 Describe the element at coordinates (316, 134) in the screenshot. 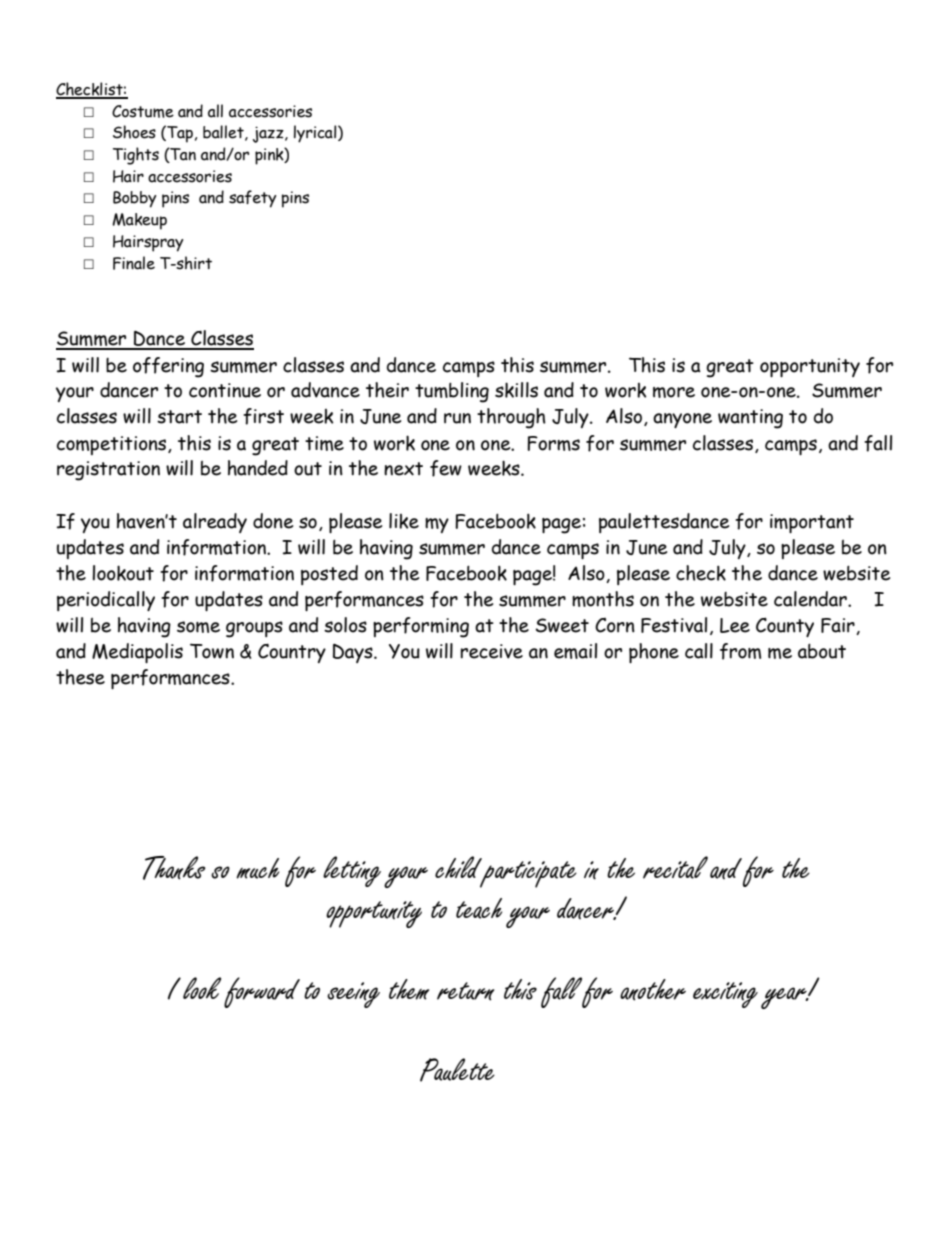

I see `lyrical` at that location.
